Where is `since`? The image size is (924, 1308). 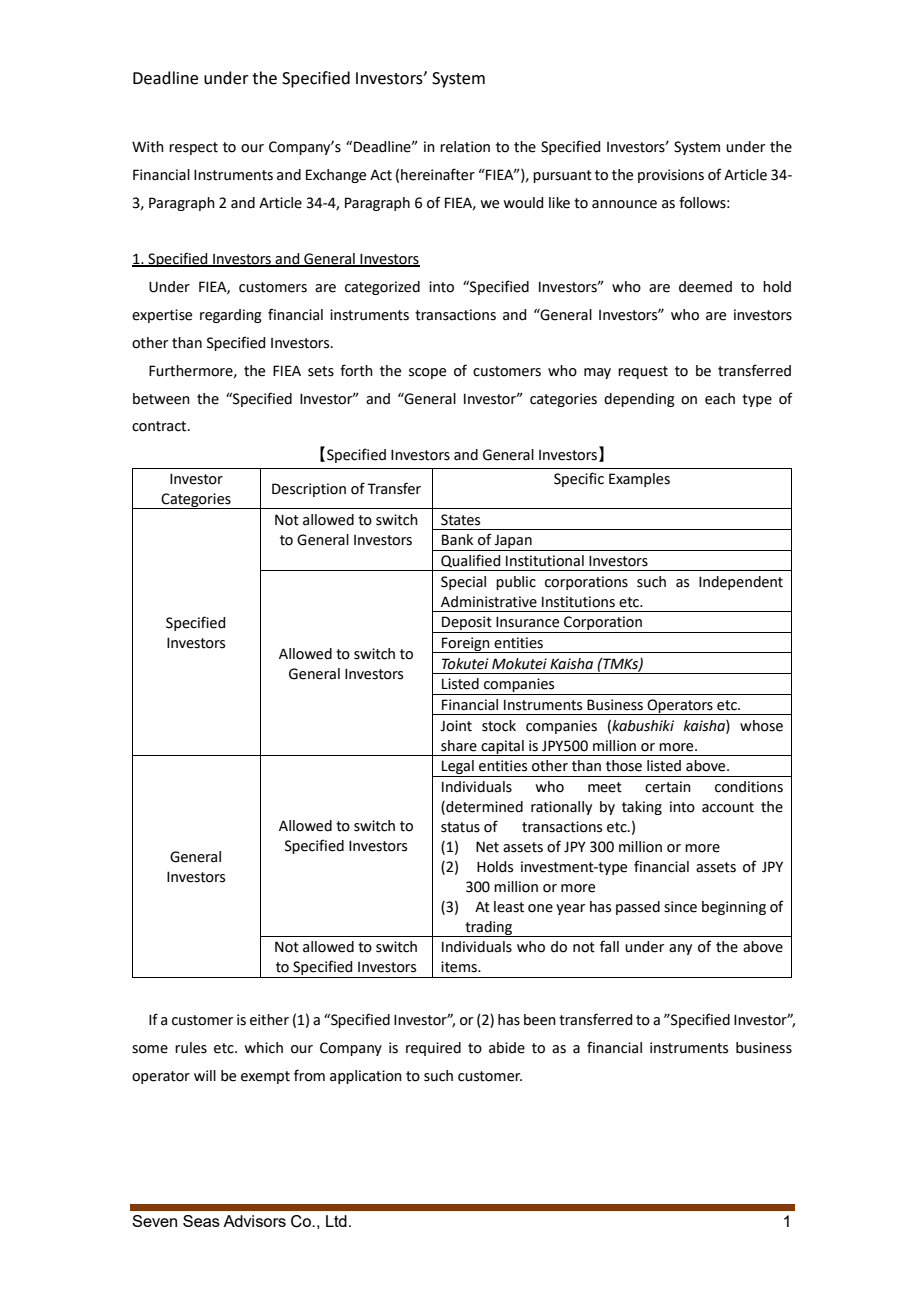
since is located at coordinates (680, 907).
